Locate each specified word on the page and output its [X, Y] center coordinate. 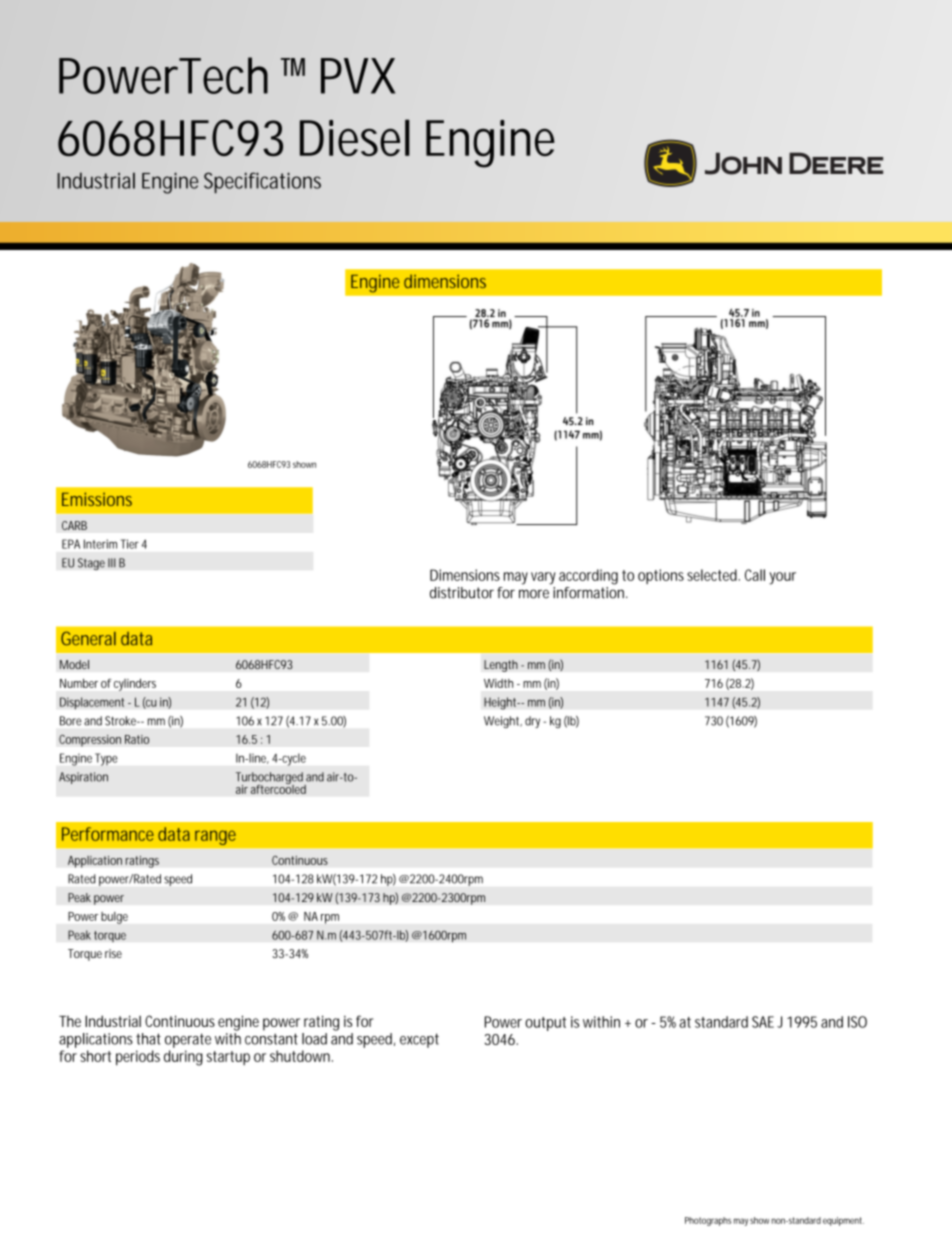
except [419, 1040]
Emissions [97, 499]
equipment [842, 1221]
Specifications [262, 183]
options [661, 576]
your [782, 578]
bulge [114, 918]
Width [498, 683]
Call [755, 575]
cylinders [135, 685]
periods [138, 1058]
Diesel [355, 137]
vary [543, 578]
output [545, 1024]
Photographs [708, 1221]
